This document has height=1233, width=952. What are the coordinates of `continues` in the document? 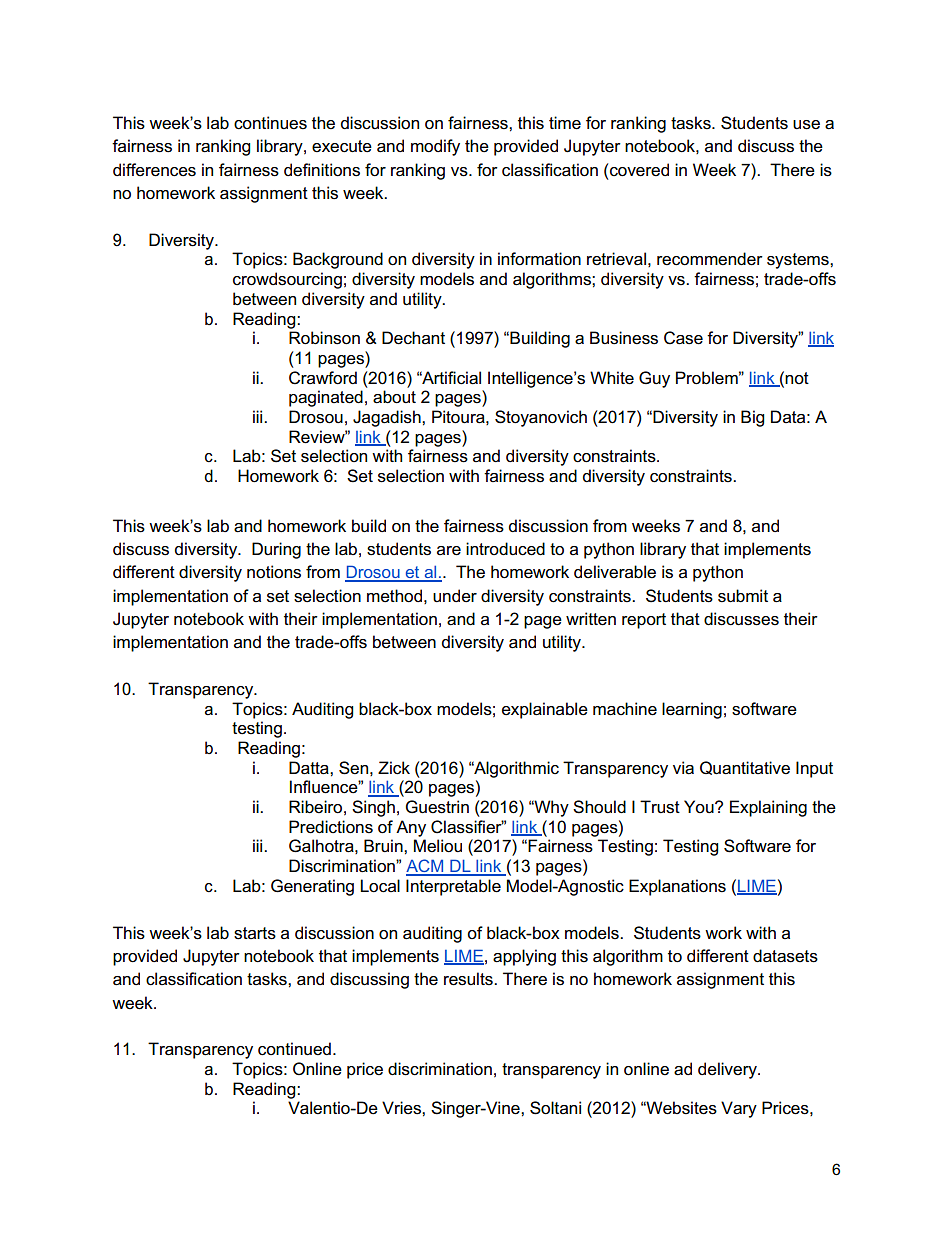 It's located at (270, 123).
